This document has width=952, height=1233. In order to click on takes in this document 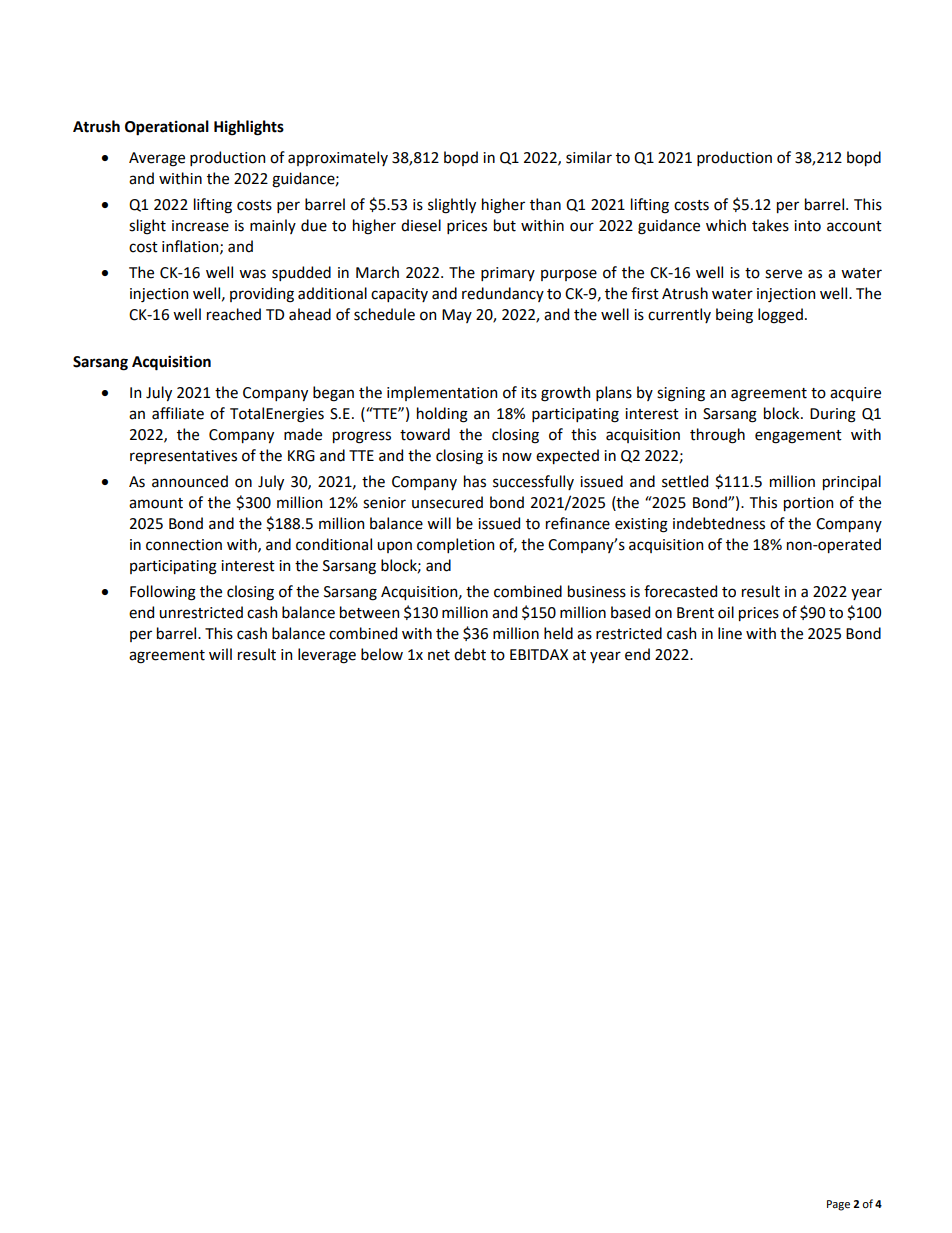, I will do `click(770, 225)`.
